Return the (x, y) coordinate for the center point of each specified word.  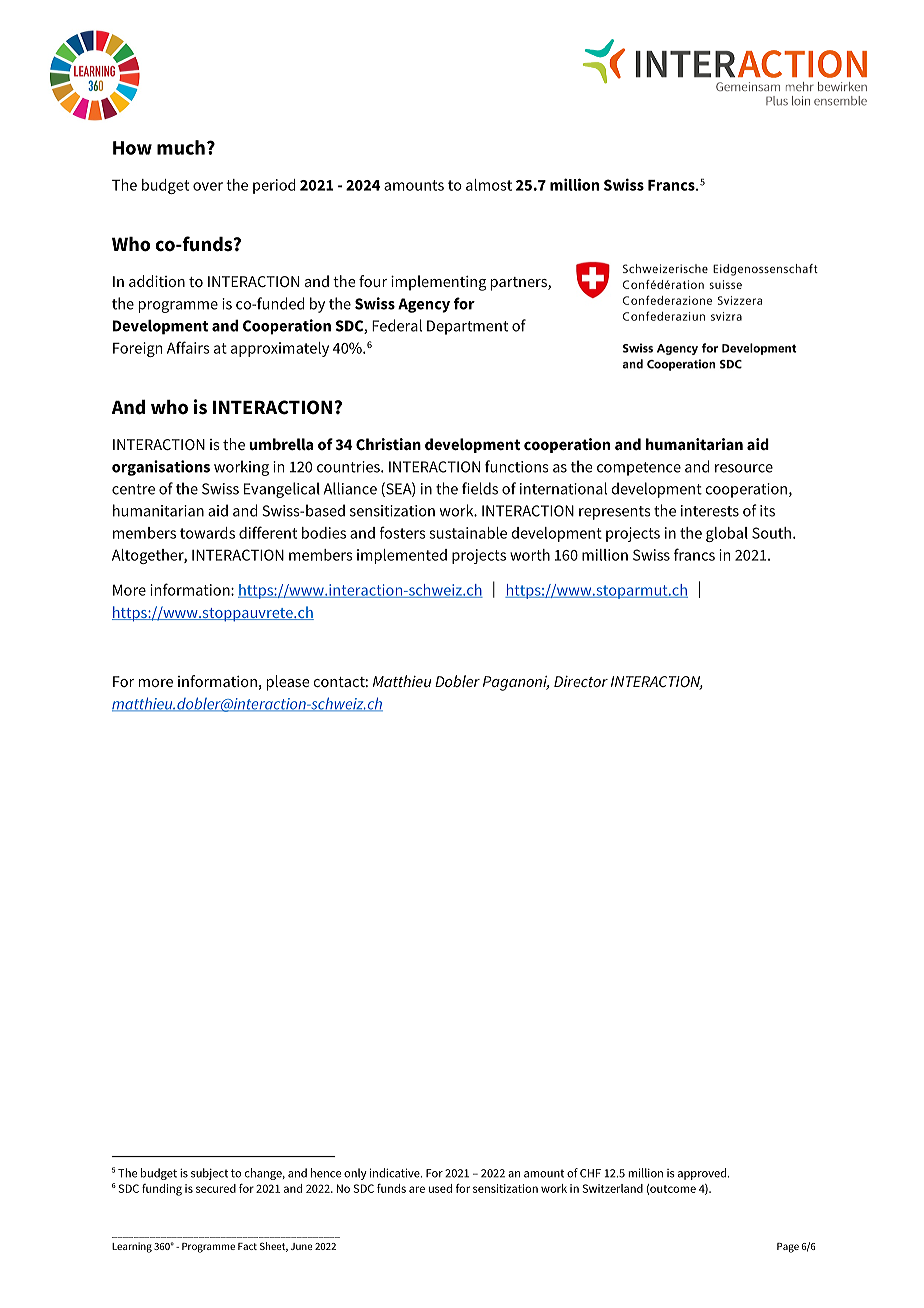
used (440, 1188)
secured (216, 1188)
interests (710, 511)
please (288, 683)
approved (702, 1174)
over (208, 186)
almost (489, 185)
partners (520, 284)
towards (207, 533)
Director (581, 681)
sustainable (468, 533)
